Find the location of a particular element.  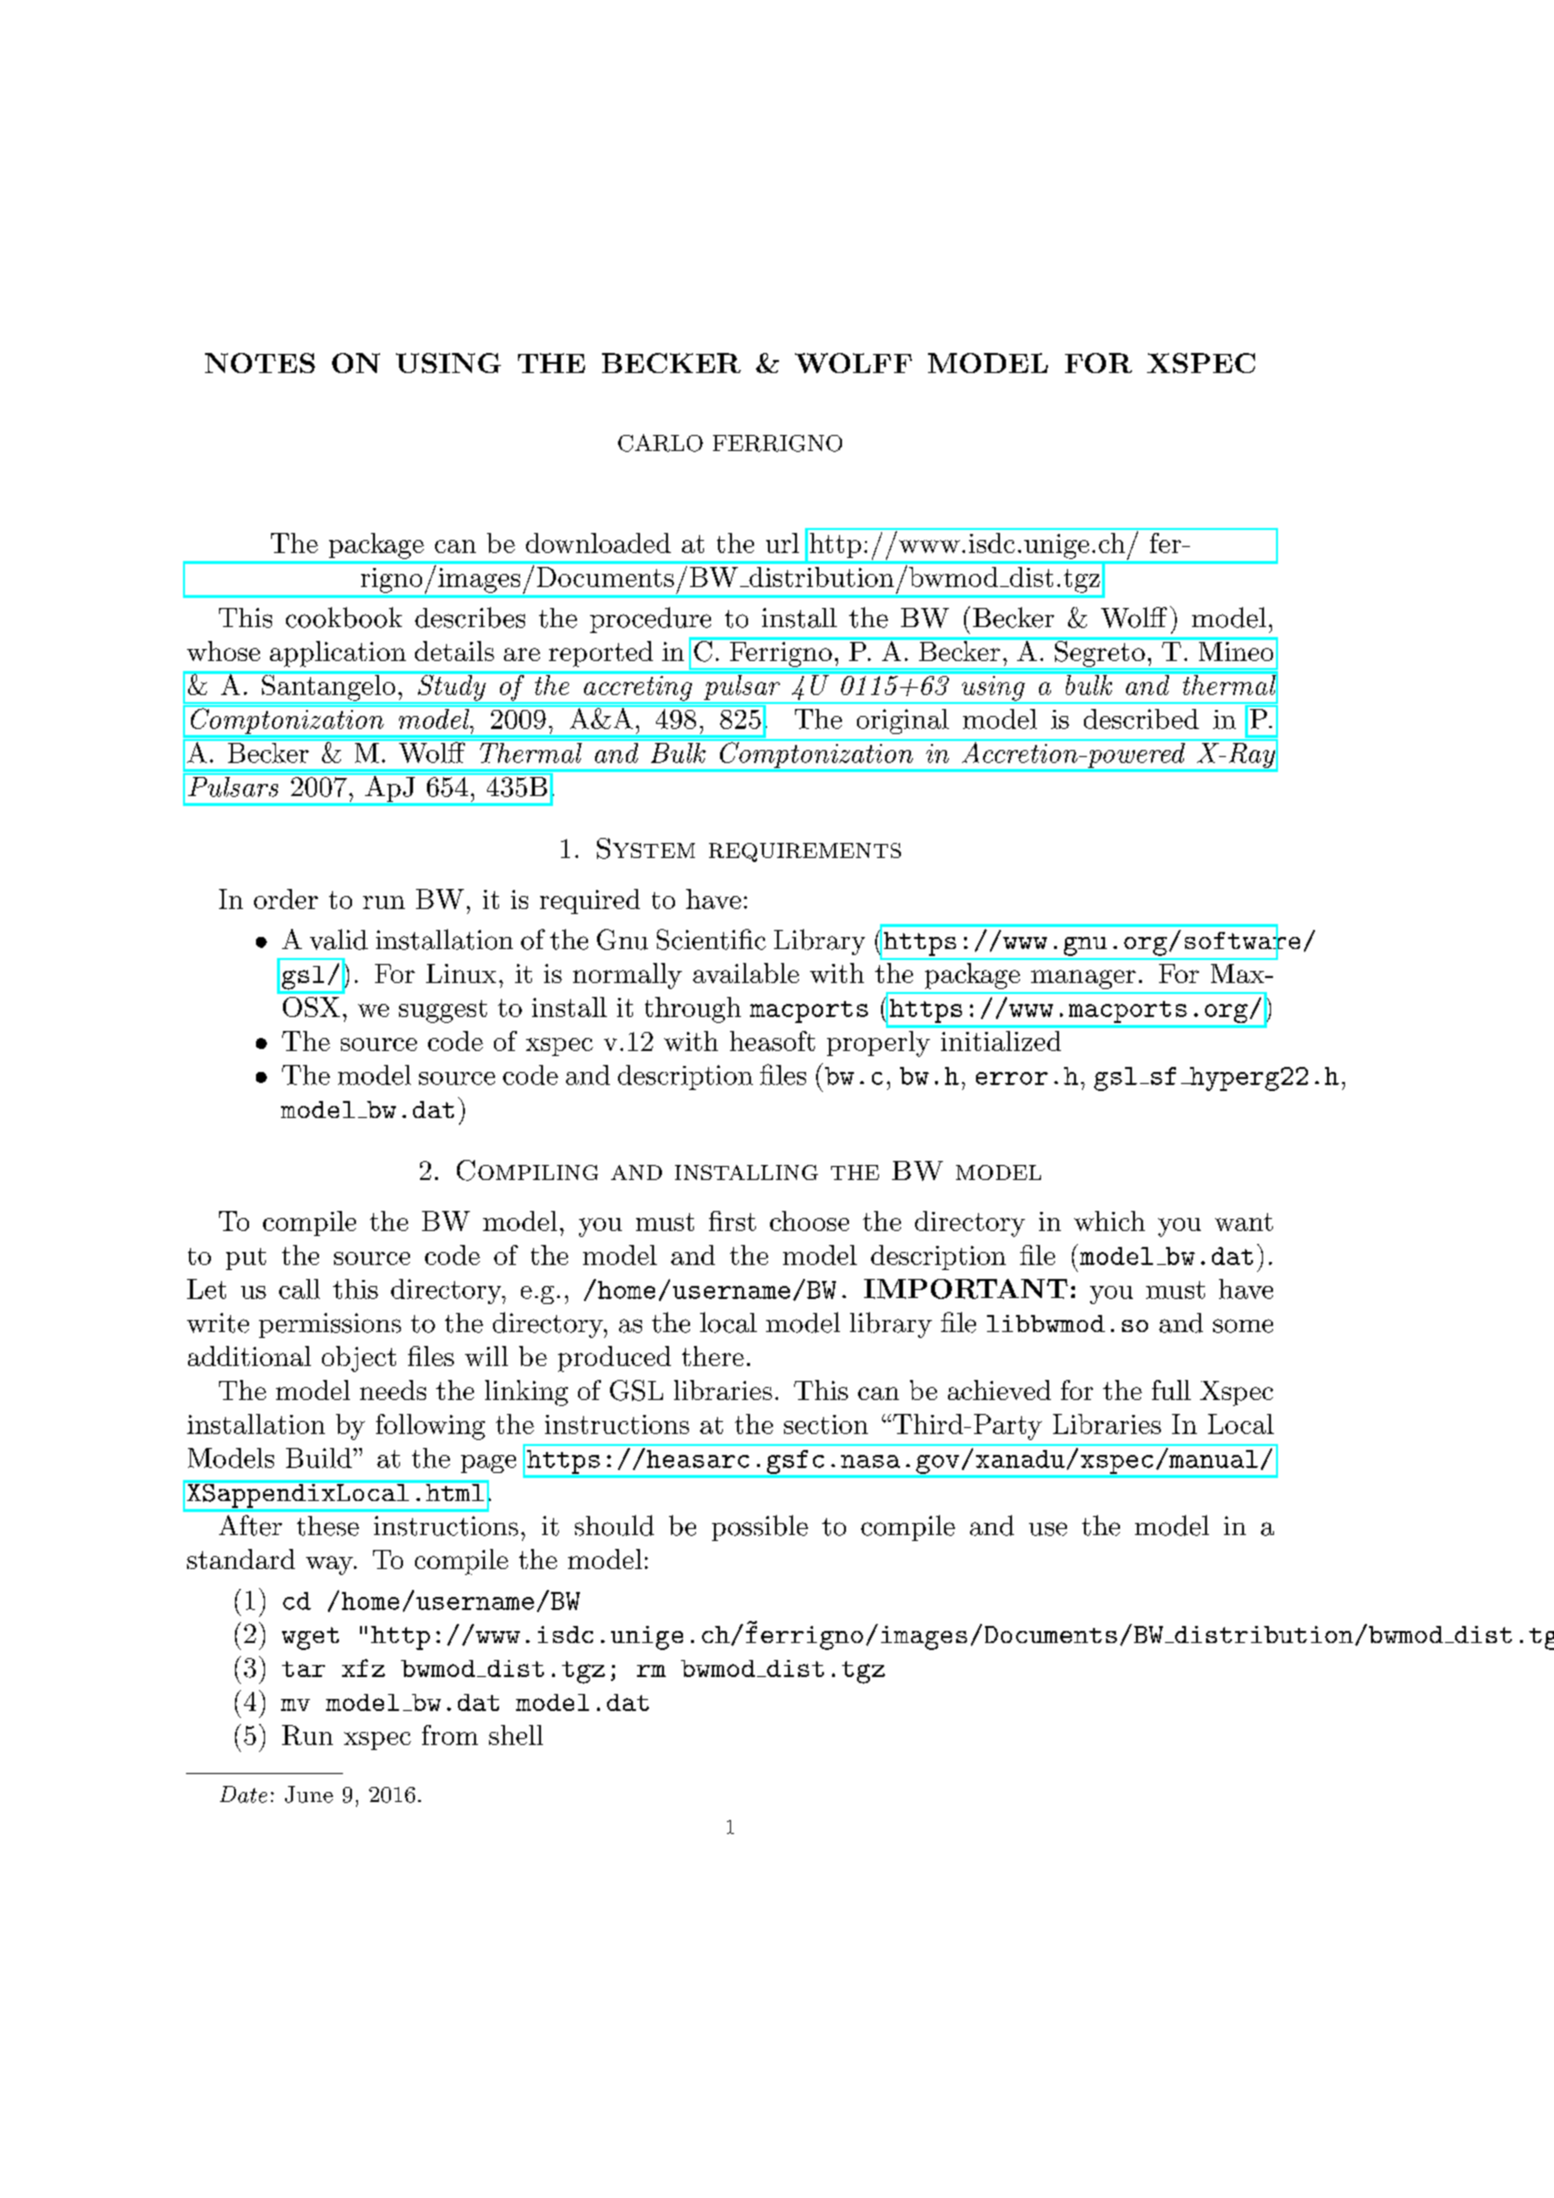

initialized is located at coordinates (1001, 1041).
